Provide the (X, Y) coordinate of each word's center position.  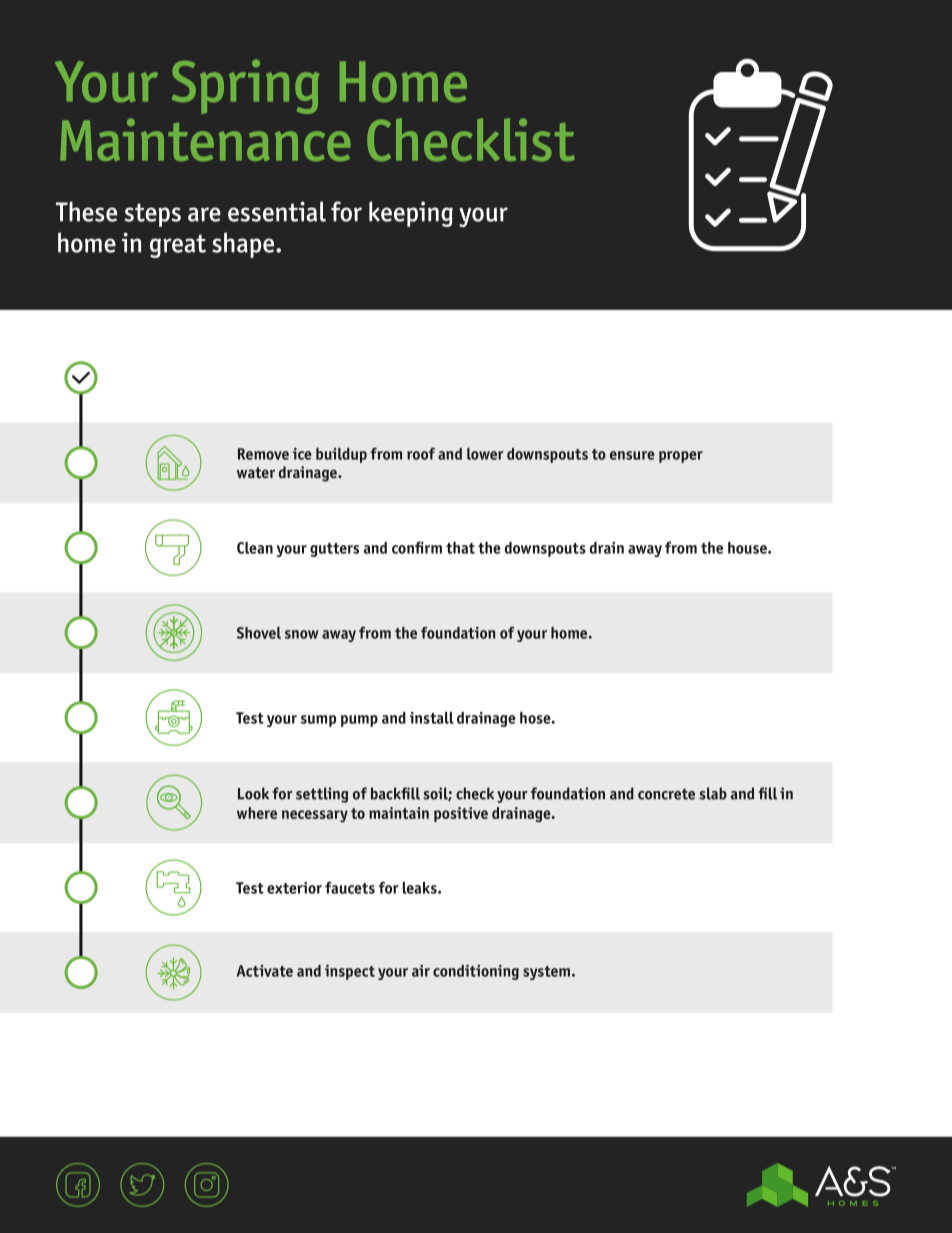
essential (277, 211)
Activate (265, 971)
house (748, 548)
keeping (411, 214)
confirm (417, 547)
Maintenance (205, 140)
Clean (255, 548)
